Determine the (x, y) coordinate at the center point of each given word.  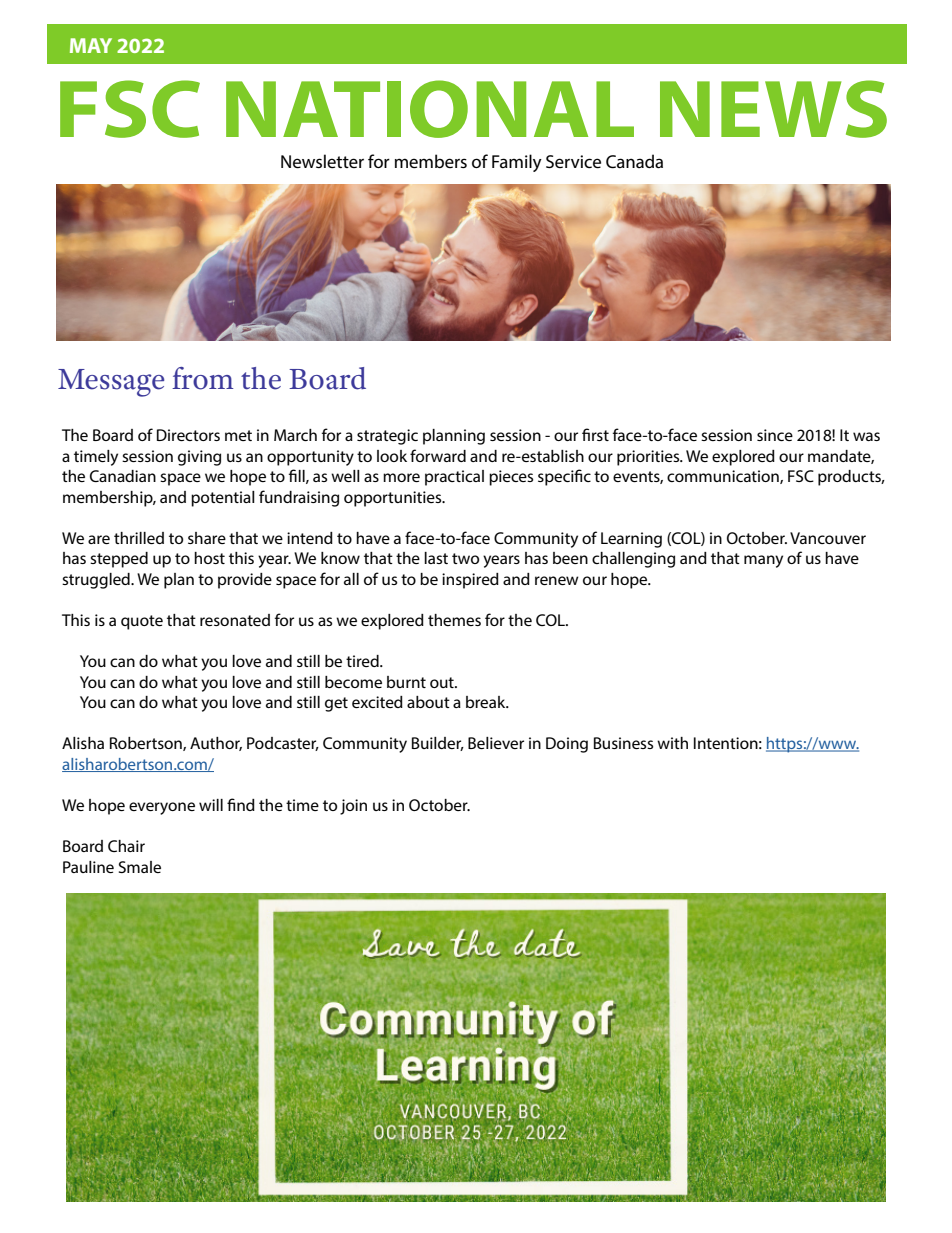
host (209, 558)
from (202, 378)
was (866, 436)
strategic (387, 437)
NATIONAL (430, 109)
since (775, 435)
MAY (91, 45)
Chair (126, 846)
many (763, 561)
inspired (470, 581)
